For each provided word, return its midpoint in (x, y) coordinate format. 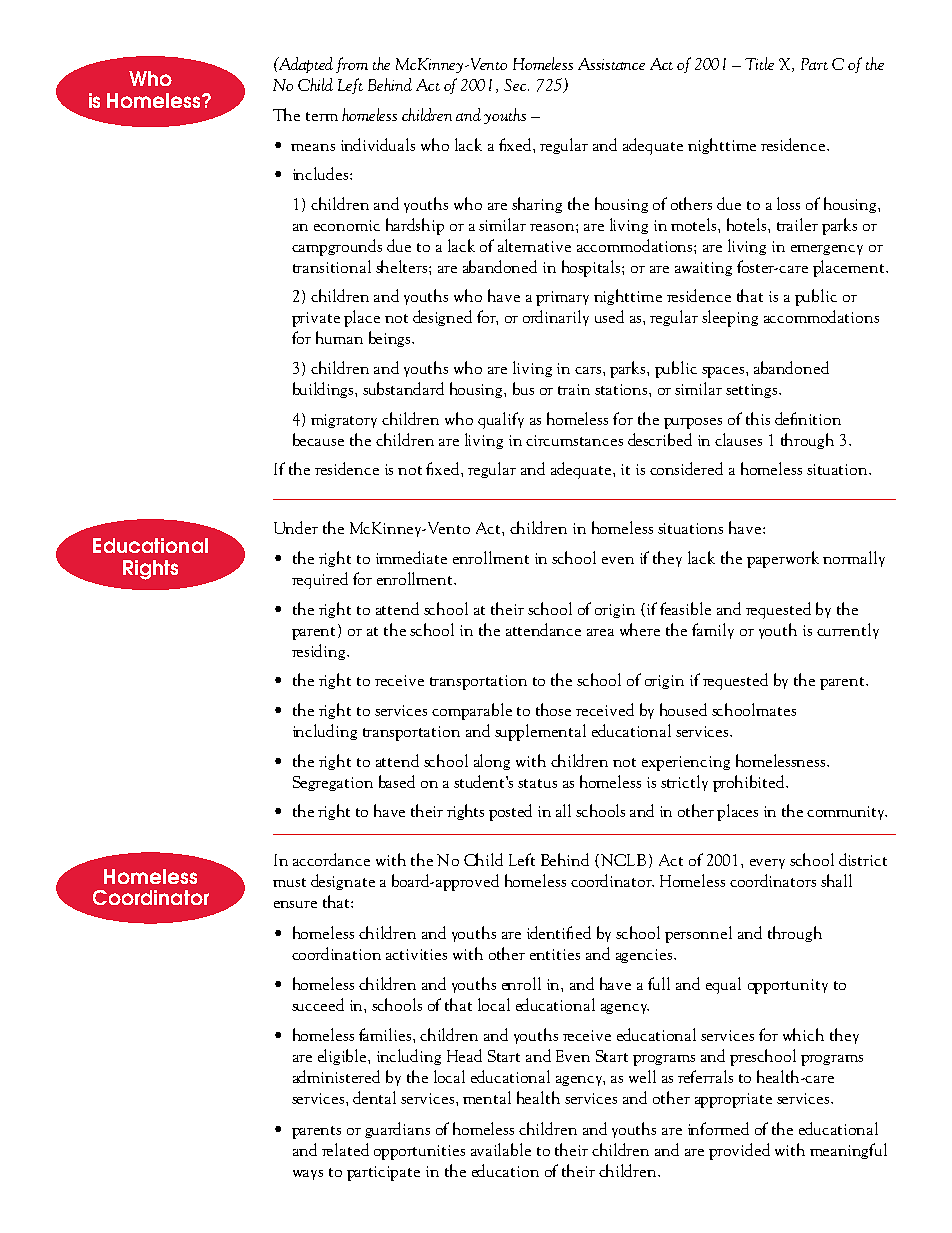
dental (374, 1097)
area (600, 632)
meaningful (848, 1151)
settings (753, 391)
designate (343, 882)
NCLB (622, 861)
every (767, 864)
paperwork (783, 559)
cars (588, 370)
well (642, 1076)
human (339, 337)
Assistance (611, 64)
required (320, 580)
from (352, 65)
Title (759, 63)
